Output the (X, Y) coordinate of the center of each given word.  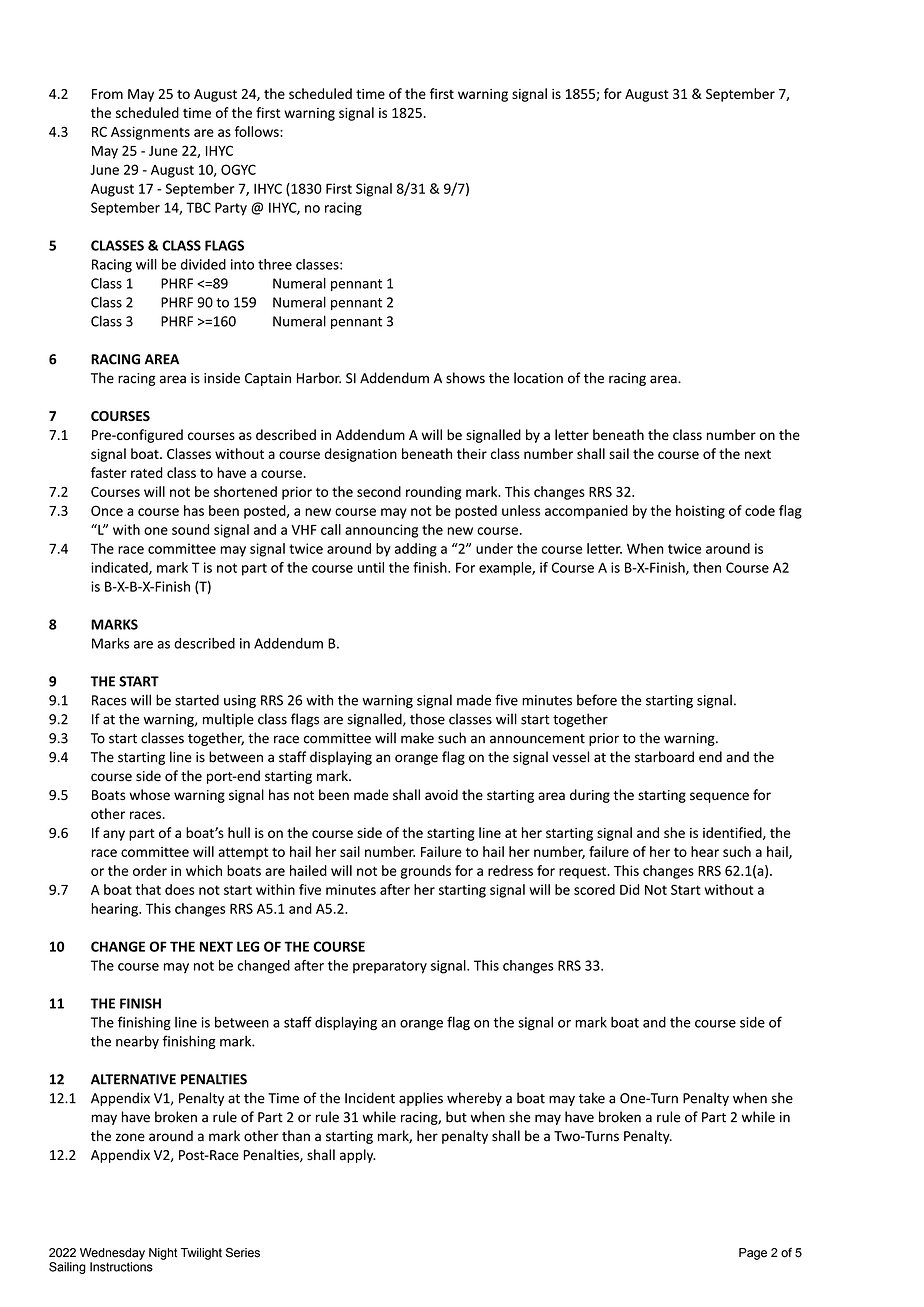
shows (465, 378)
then (707, 567)
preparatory (390, 967)
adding (416, 550)
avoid (441, 794)
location (538, 378)
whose (150, 795)
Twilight (201, 1254)
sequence (719, 797)
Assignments (150, 133)
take (592, 1098)
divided (203, 264)
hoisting (700, 512)
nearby (137, 1042)
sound (190, 529)
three (275, 264)
